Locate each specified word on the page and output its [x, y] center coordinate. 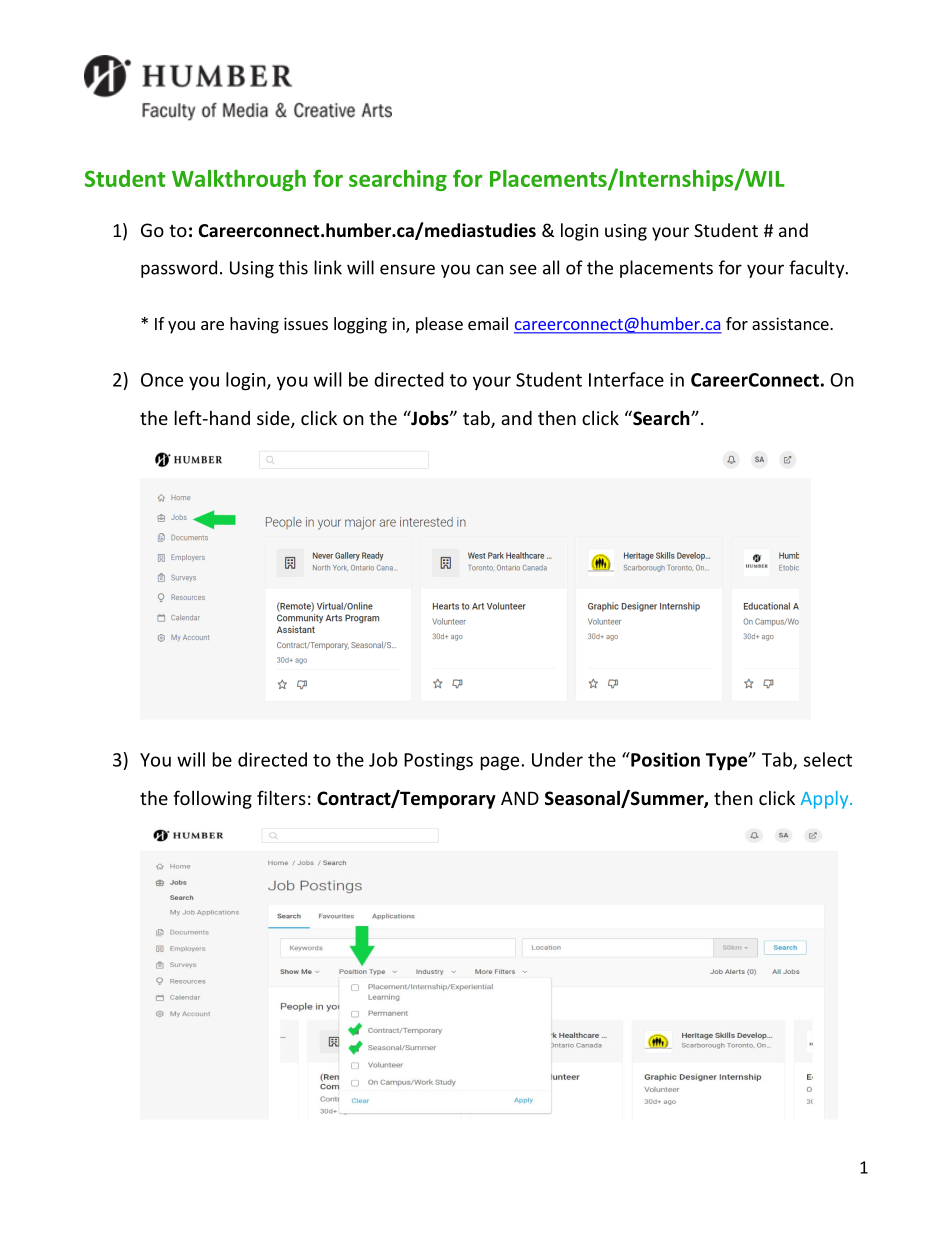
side [274, 419]
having [254, 325]
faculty [818, 269]
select [828, 759]
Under [557, 759]
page [500, 763]
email [488, 323]
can [489, 269]
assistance [791, 323]
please [439, 325]
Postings [438, 762]
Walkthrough [239, 180]
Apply [826, 800]
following [212, 799]
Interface [626, 379]
